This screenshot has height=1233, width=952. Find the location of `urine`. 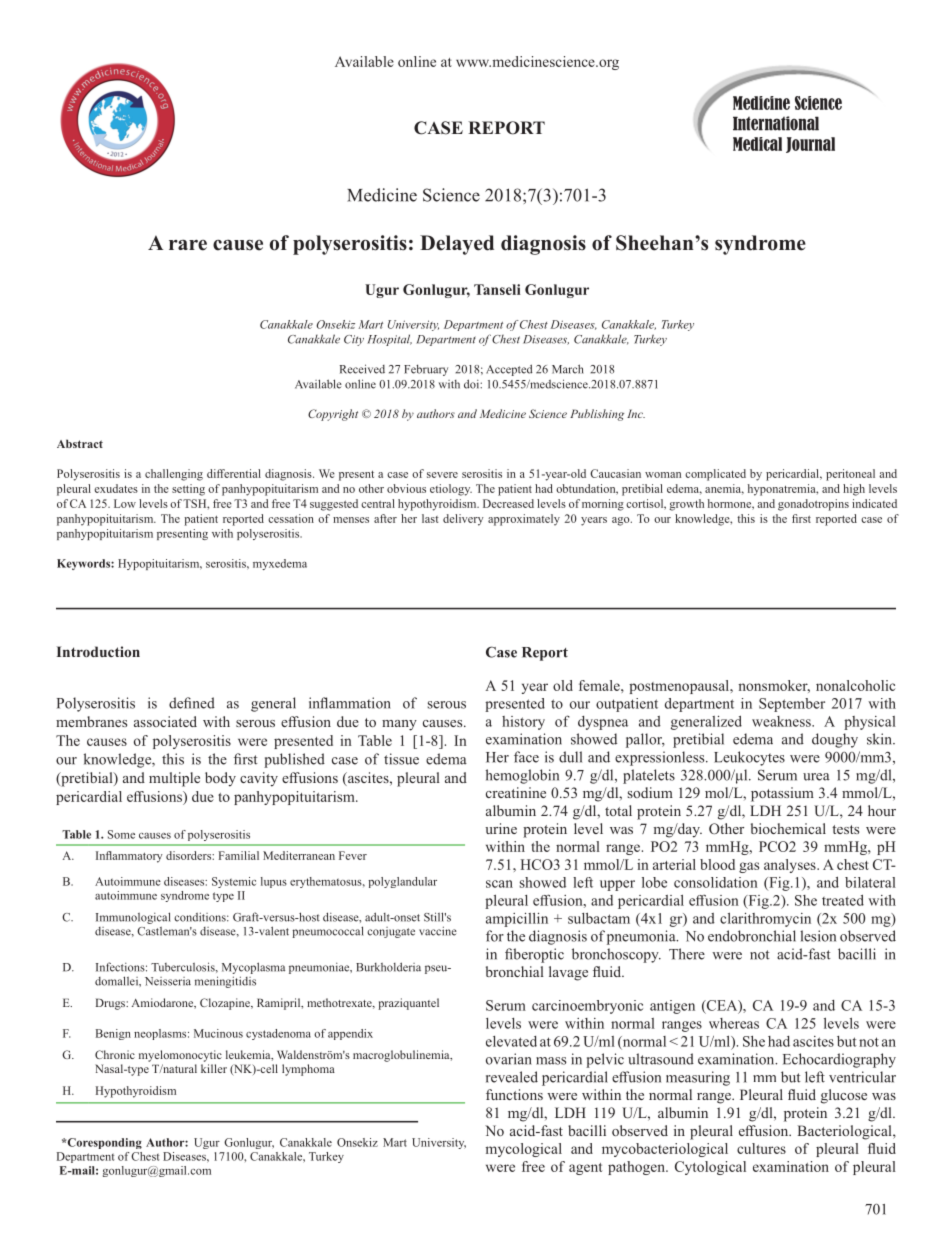

urine is located at coordinates (501, 828).
